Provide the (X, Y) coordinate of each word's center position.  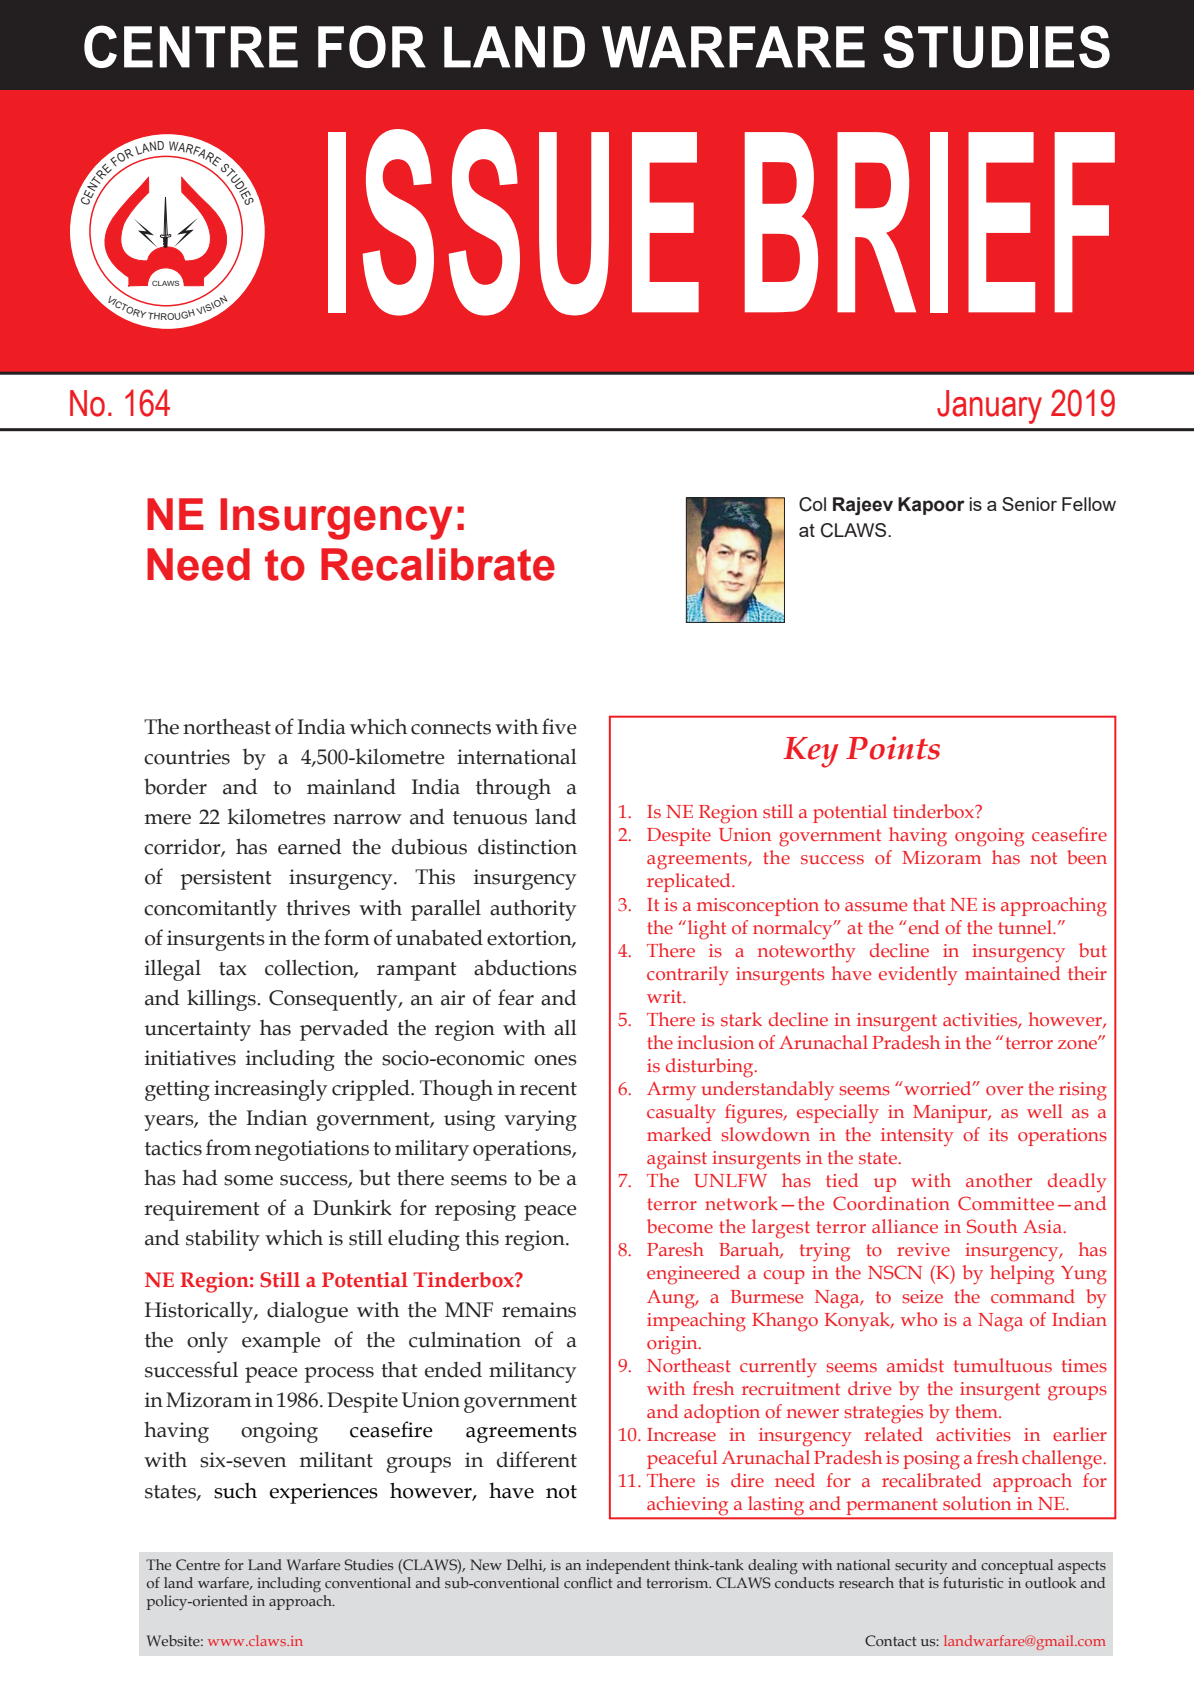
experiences (324, 1493)
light (707, 930)
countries (187, 757)
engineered (693, 1275)
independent (628, 1566)
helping (1022, 1275)
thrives (318, 907)
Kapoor (931, 506)
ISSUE (513, 222)
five (559, 726)
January (989, 407)
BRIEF (930, 222)
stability (223, 1240)
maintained (1012, 973)
